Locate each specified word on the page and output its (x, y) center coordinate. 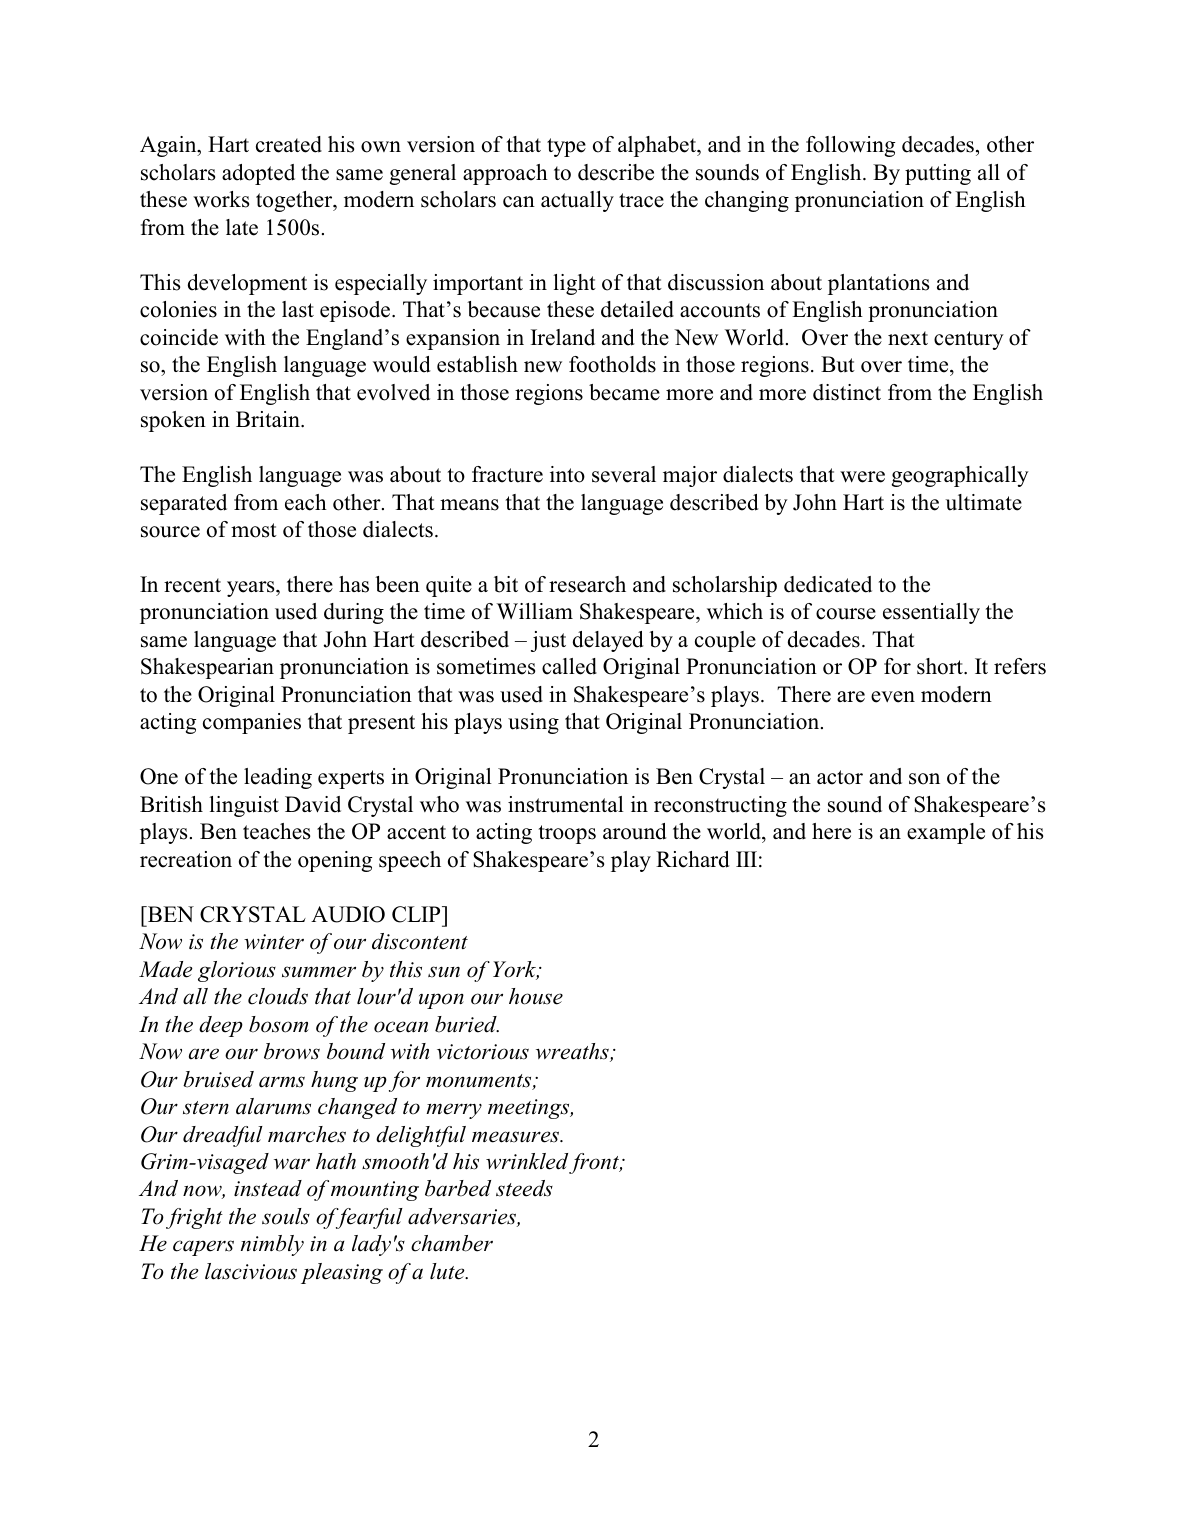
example (946, 833)
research (587, 584)
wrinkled (527, 1161)
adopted (258, 174)
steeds (524, 1188)
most (254, 530)
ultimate (983, 502)
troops (567, 834)
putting (938, 174)
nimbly (272, 1245)
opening (335, 861)
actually (577, 201)
